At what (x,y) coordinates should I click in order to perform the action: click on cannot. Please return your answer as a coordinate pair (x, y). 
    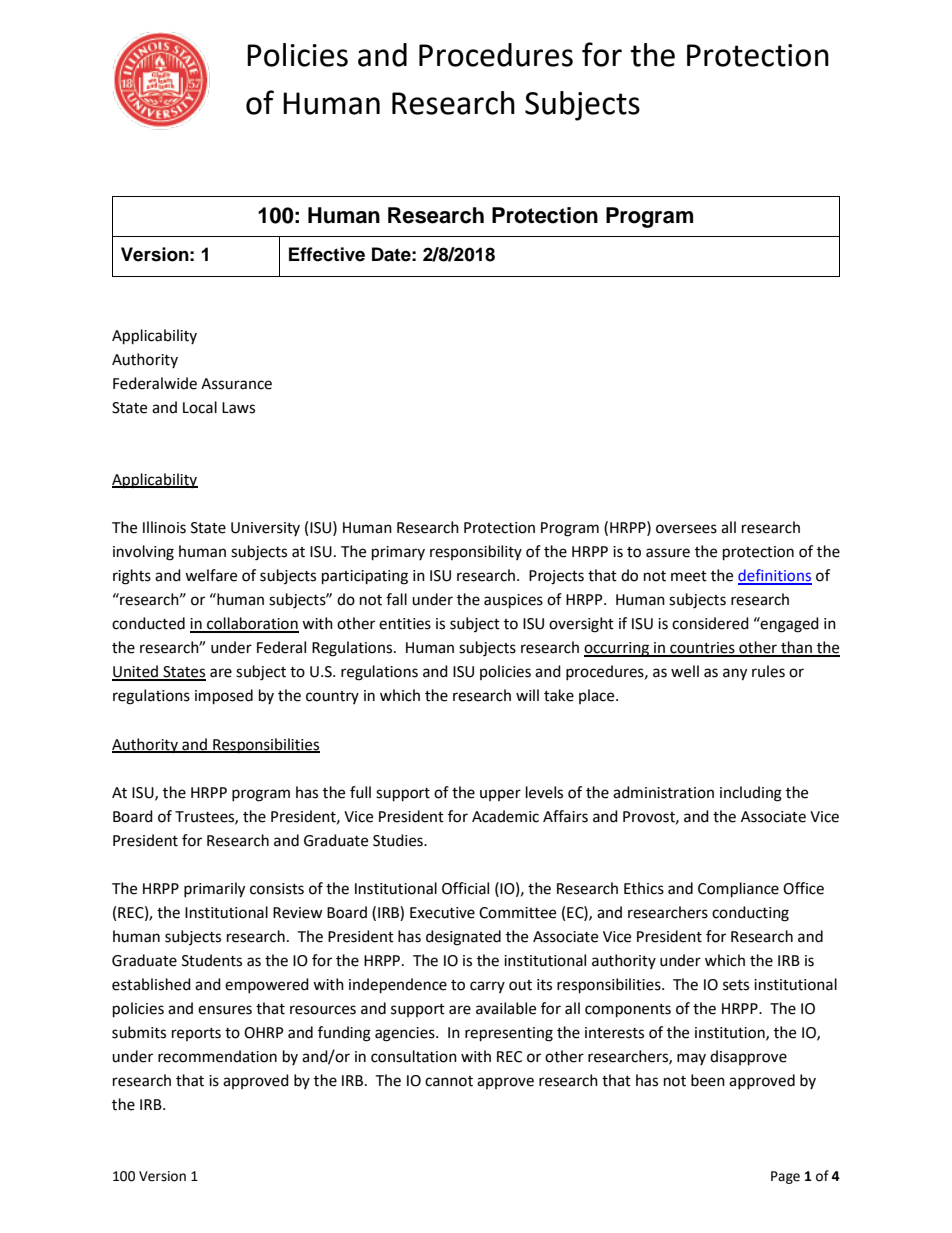
    Looking at the image, I should click on (449, 1081).
